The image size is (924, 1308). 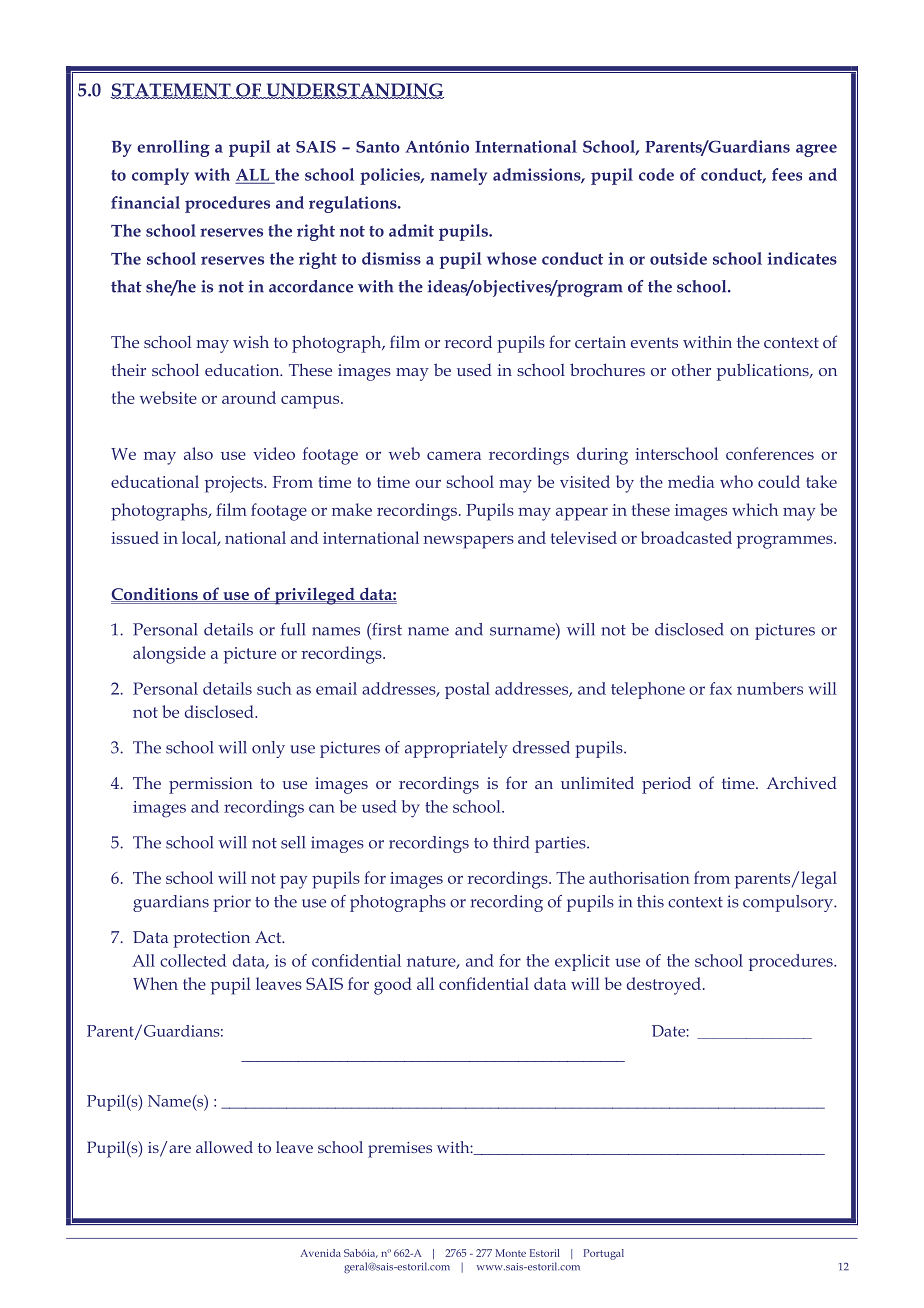 What do you see at coordinates (173, 148) in the document?
I see `enrolling` at bounding box center [173, 148].
